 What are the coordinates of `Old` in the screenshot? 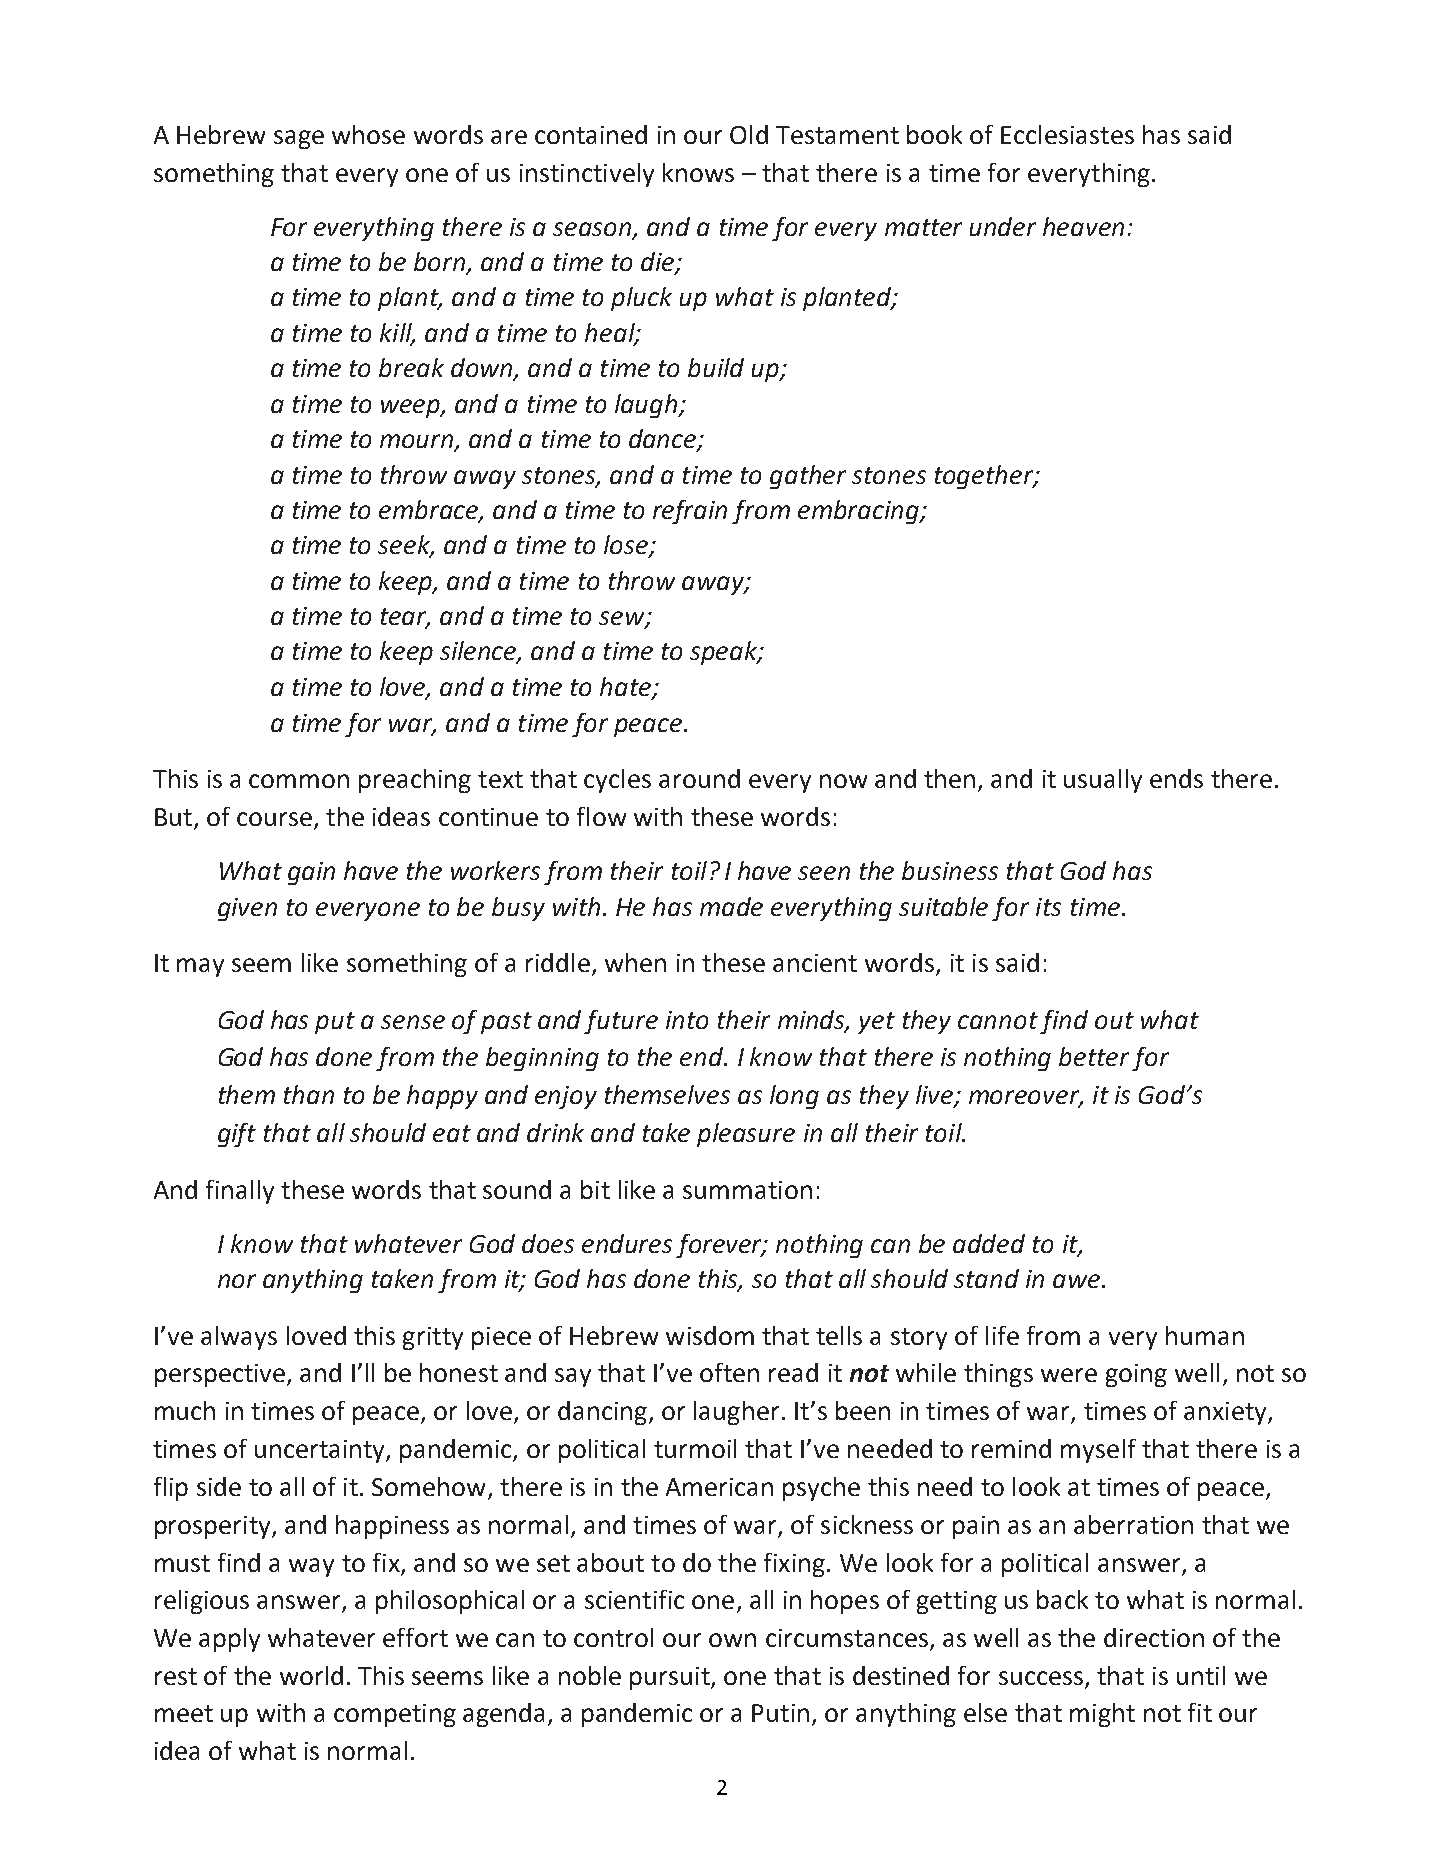 It's located at (749, 134).
